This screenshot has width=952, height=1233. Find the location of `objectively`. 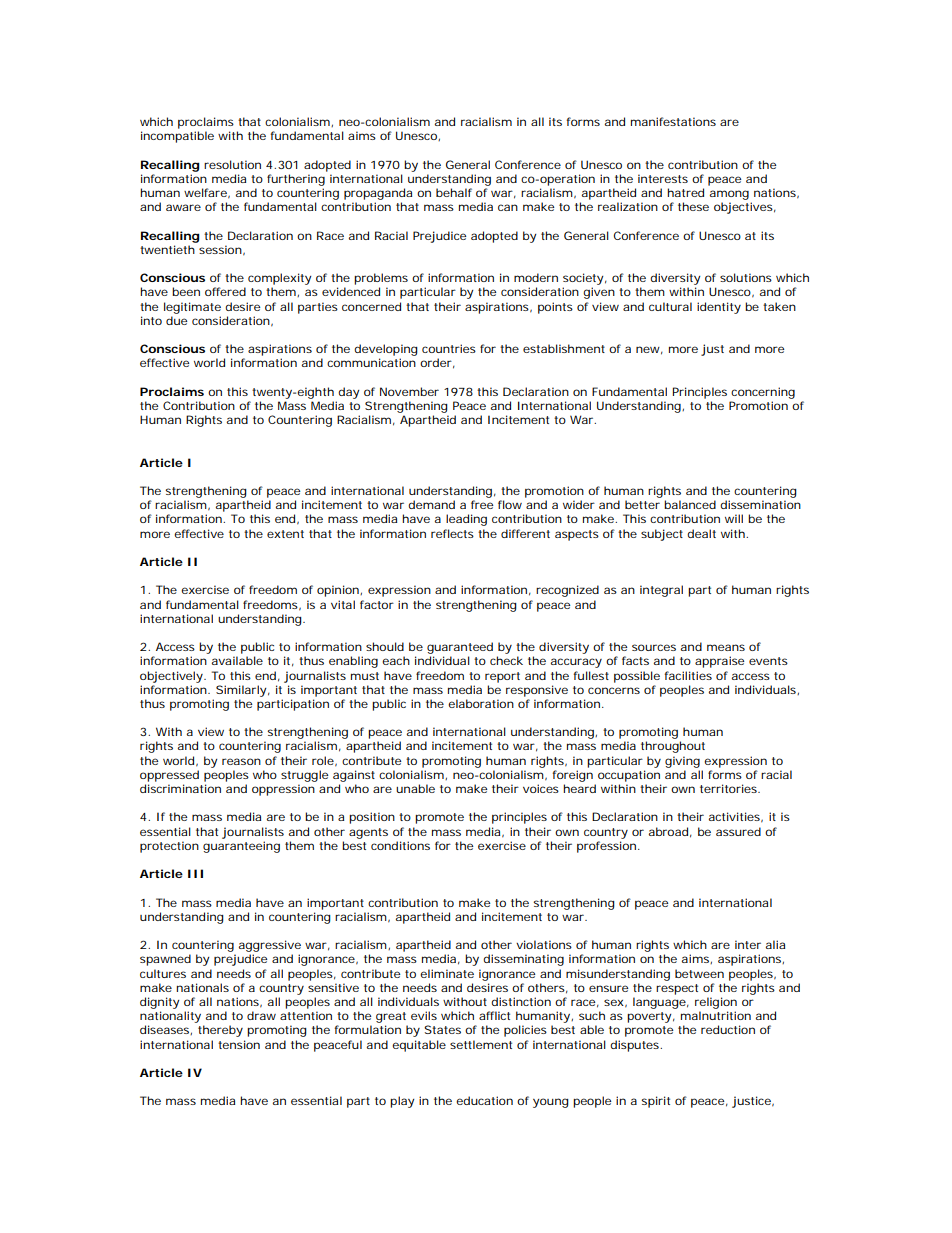

objectively is located at coordinates (172, 677).
